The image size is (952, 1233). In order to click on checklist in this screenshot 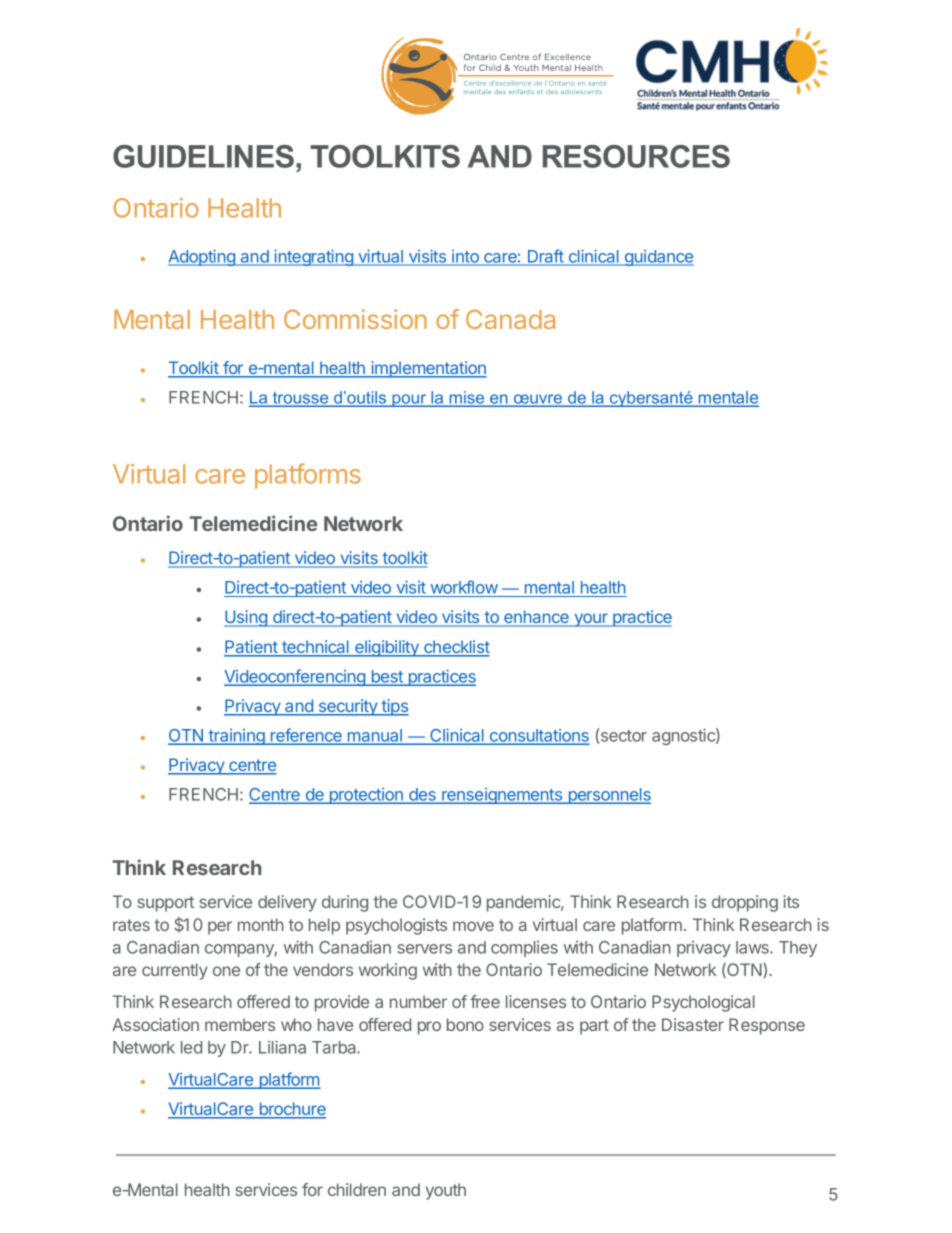, I will do `click(456, 648)`.
